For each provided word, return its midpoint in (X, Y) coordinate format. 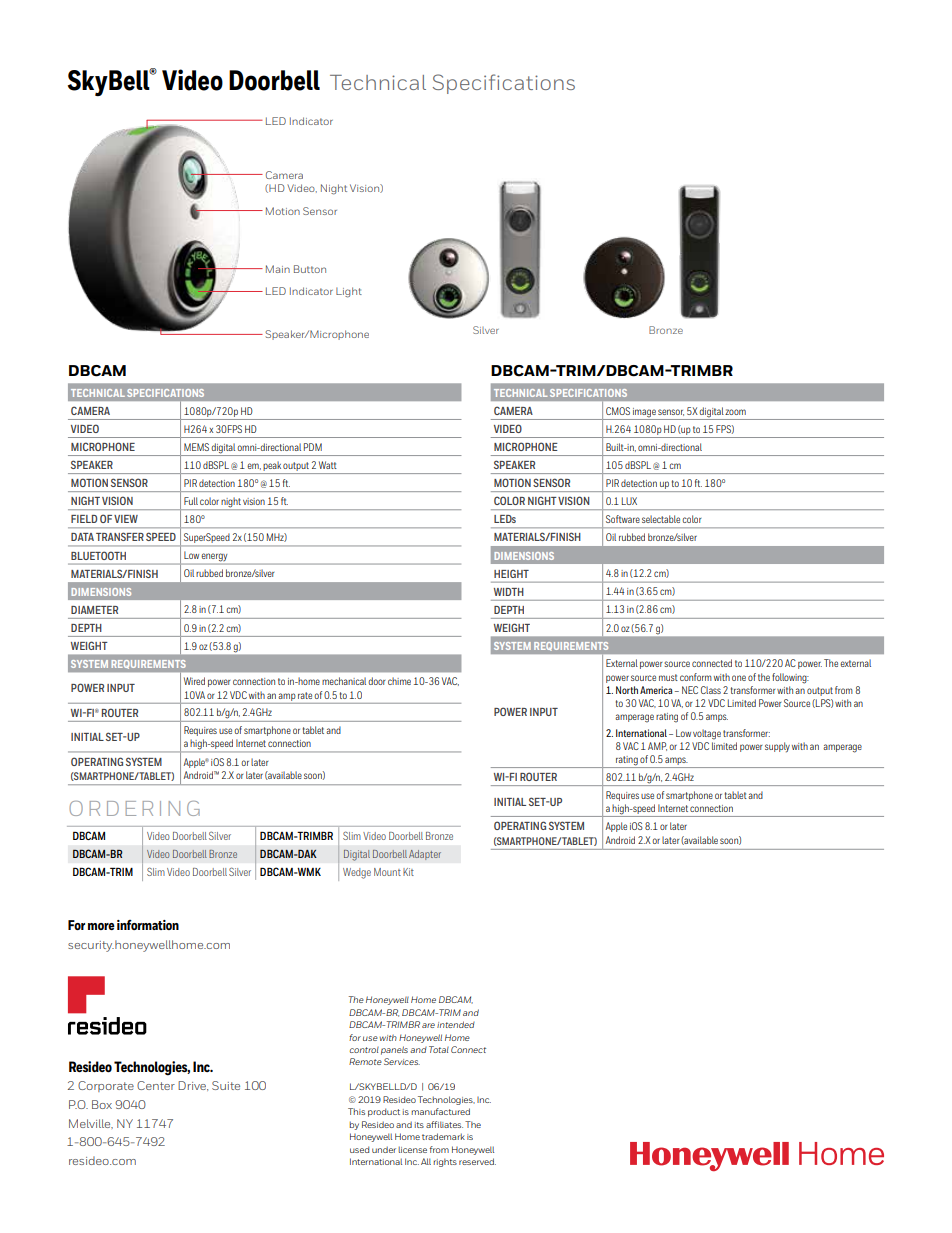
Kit (408, 872)
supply (777, 747)
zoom (735, 412)
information (148, 925)
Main (278, 269)
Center (156, 1085)
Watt (328, 465)
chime (399, 681)
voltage (707, 734)
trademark (443, 1136)
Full (191, 501)
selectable (661, 519)
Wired (194, 681)
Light (349, 292)
